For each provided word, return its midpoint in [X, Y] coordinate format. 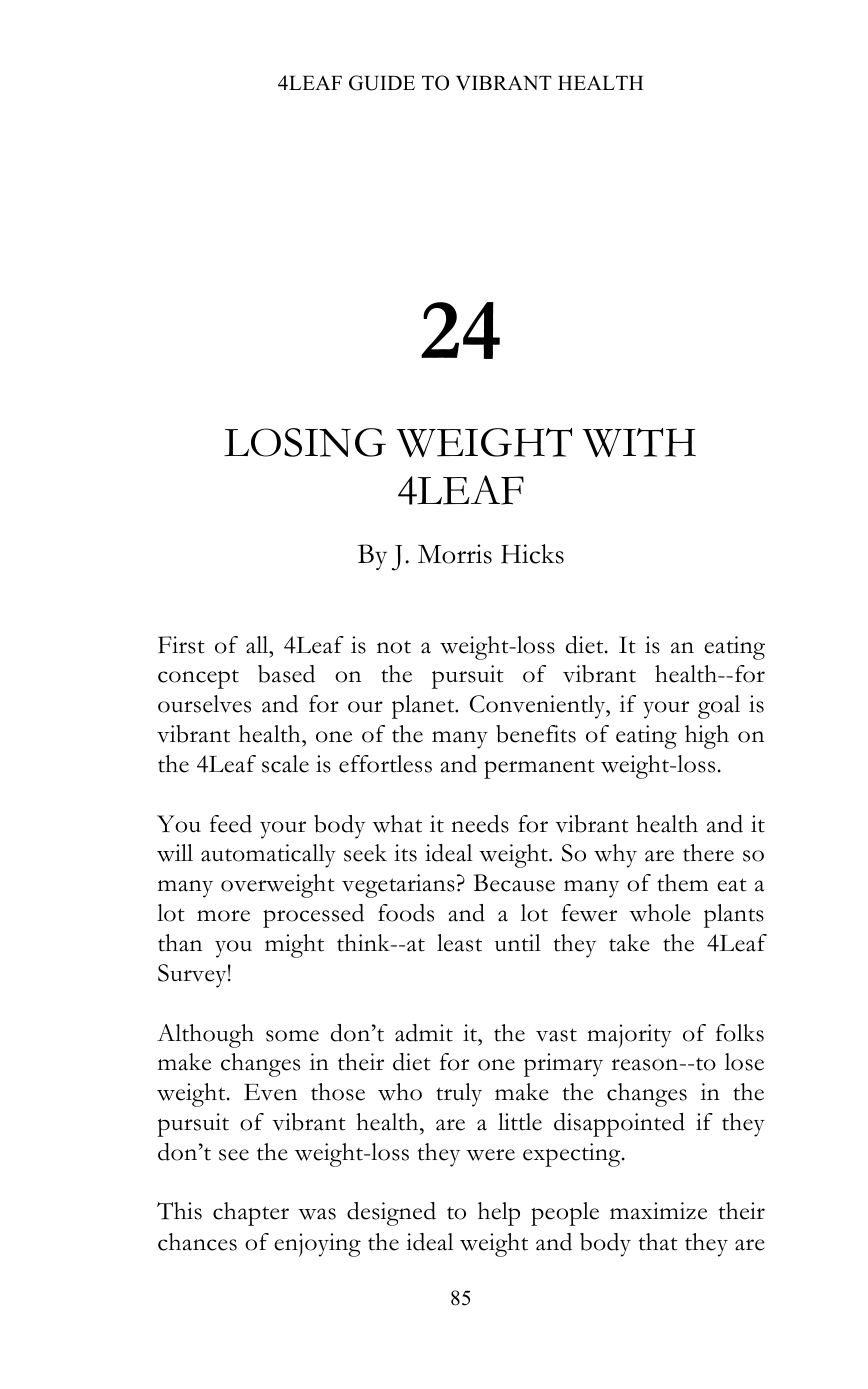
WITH [639, 442]
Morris [455, 554]
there [708, 853]
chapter [251, 1214]
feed [231, 824]
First [181, 645]
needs [480, 824]
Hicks [532, 554]
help [499, 1214]
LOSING [305, 442]
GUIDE [382, 83]
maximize [658, 1211]
